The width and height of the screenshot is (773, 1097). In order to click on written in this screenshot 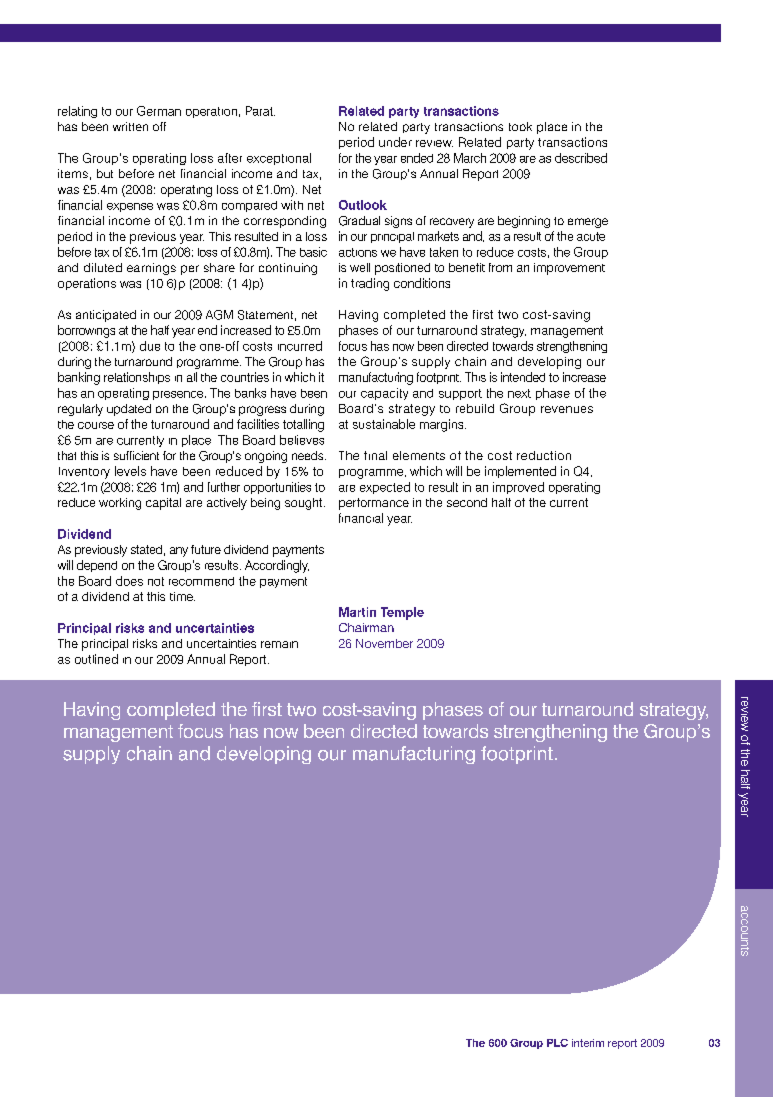, I will do `click(130, 126)`.
